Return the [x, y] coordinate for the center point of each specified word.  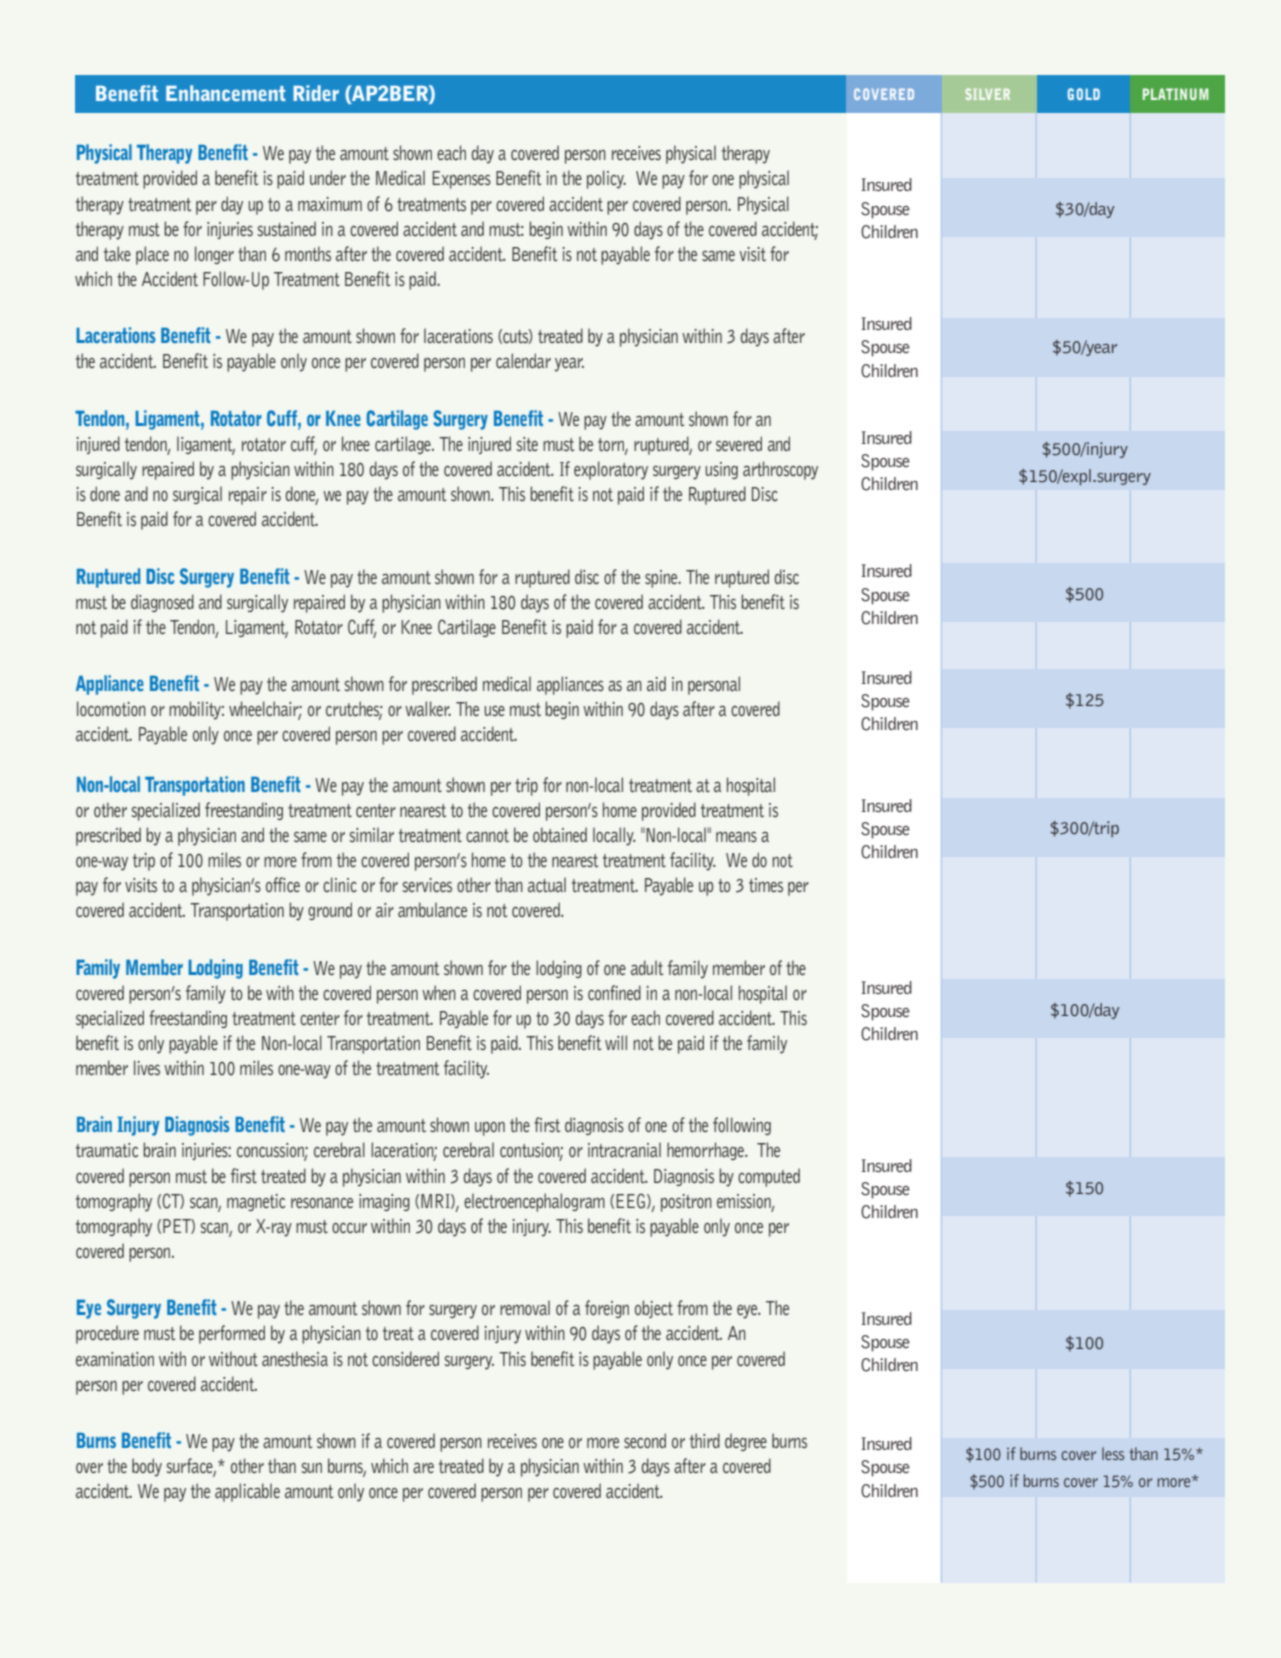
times [766, 885]
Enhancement [226, 93]
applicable [247, 1492]
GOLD [1084, 94]
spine [662, 579]
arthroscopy [780, 470]
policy [606, 179]
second [645, 1440]
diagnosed [162, 603]
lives [147, 1067]
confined [614, 992]
